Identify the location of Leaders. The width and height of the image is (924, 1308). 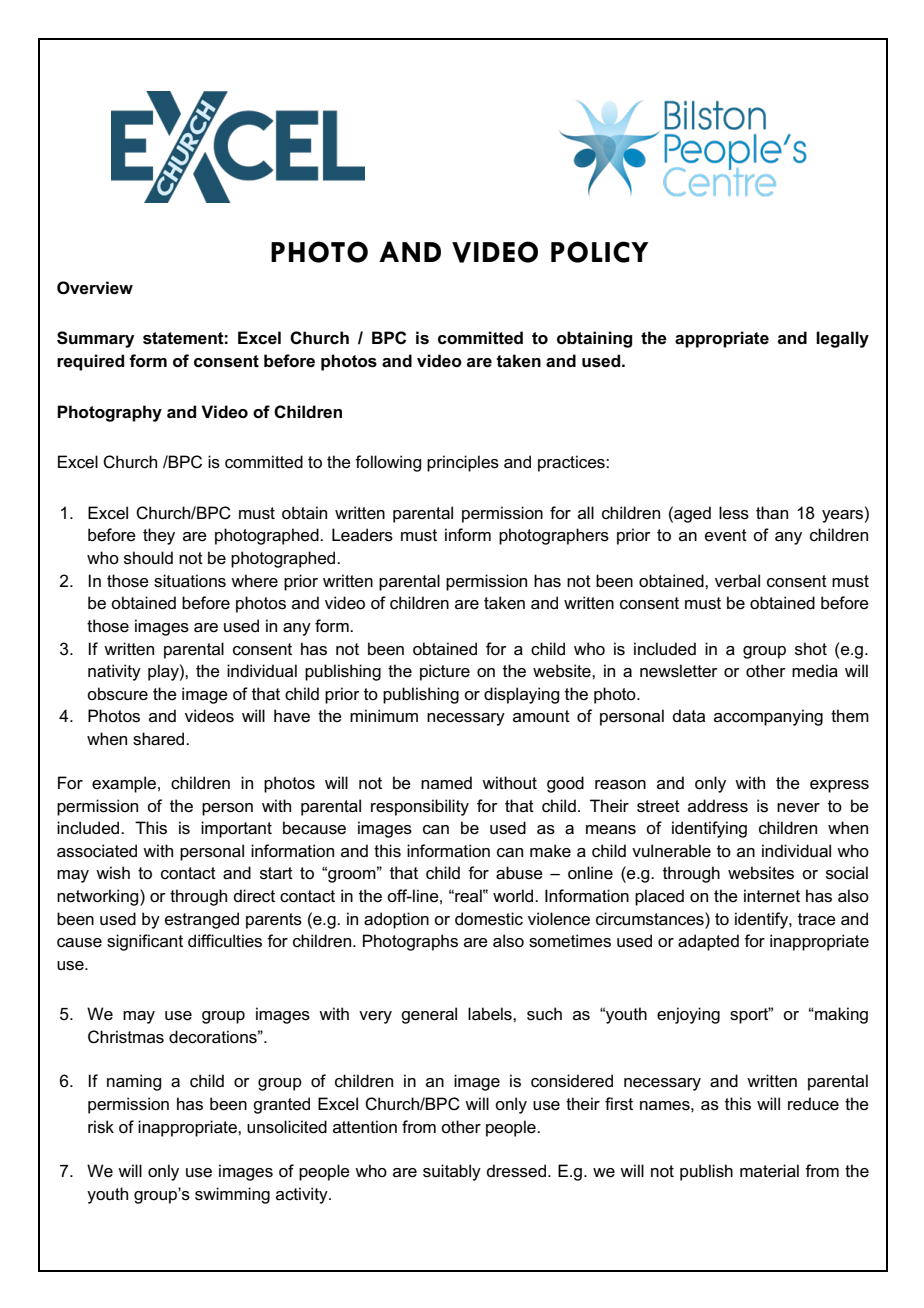
(362, 535).
